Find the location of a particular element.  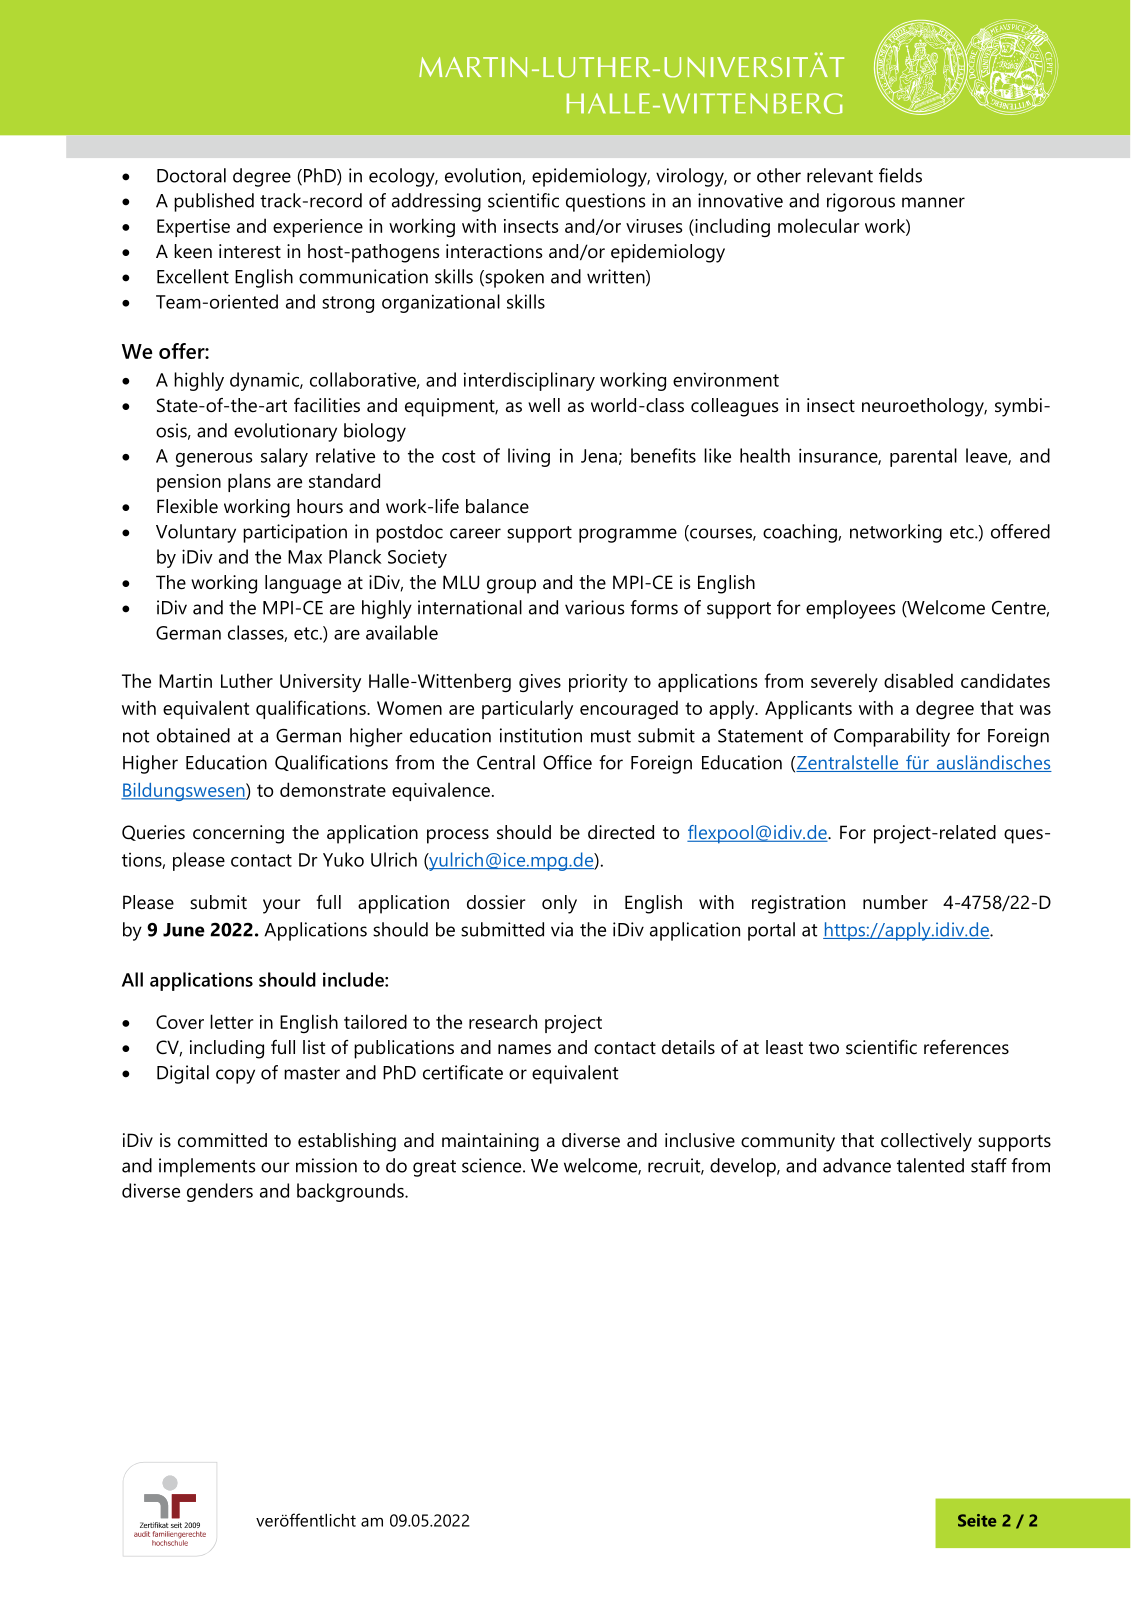

various is located at coordinates (594, 607).
